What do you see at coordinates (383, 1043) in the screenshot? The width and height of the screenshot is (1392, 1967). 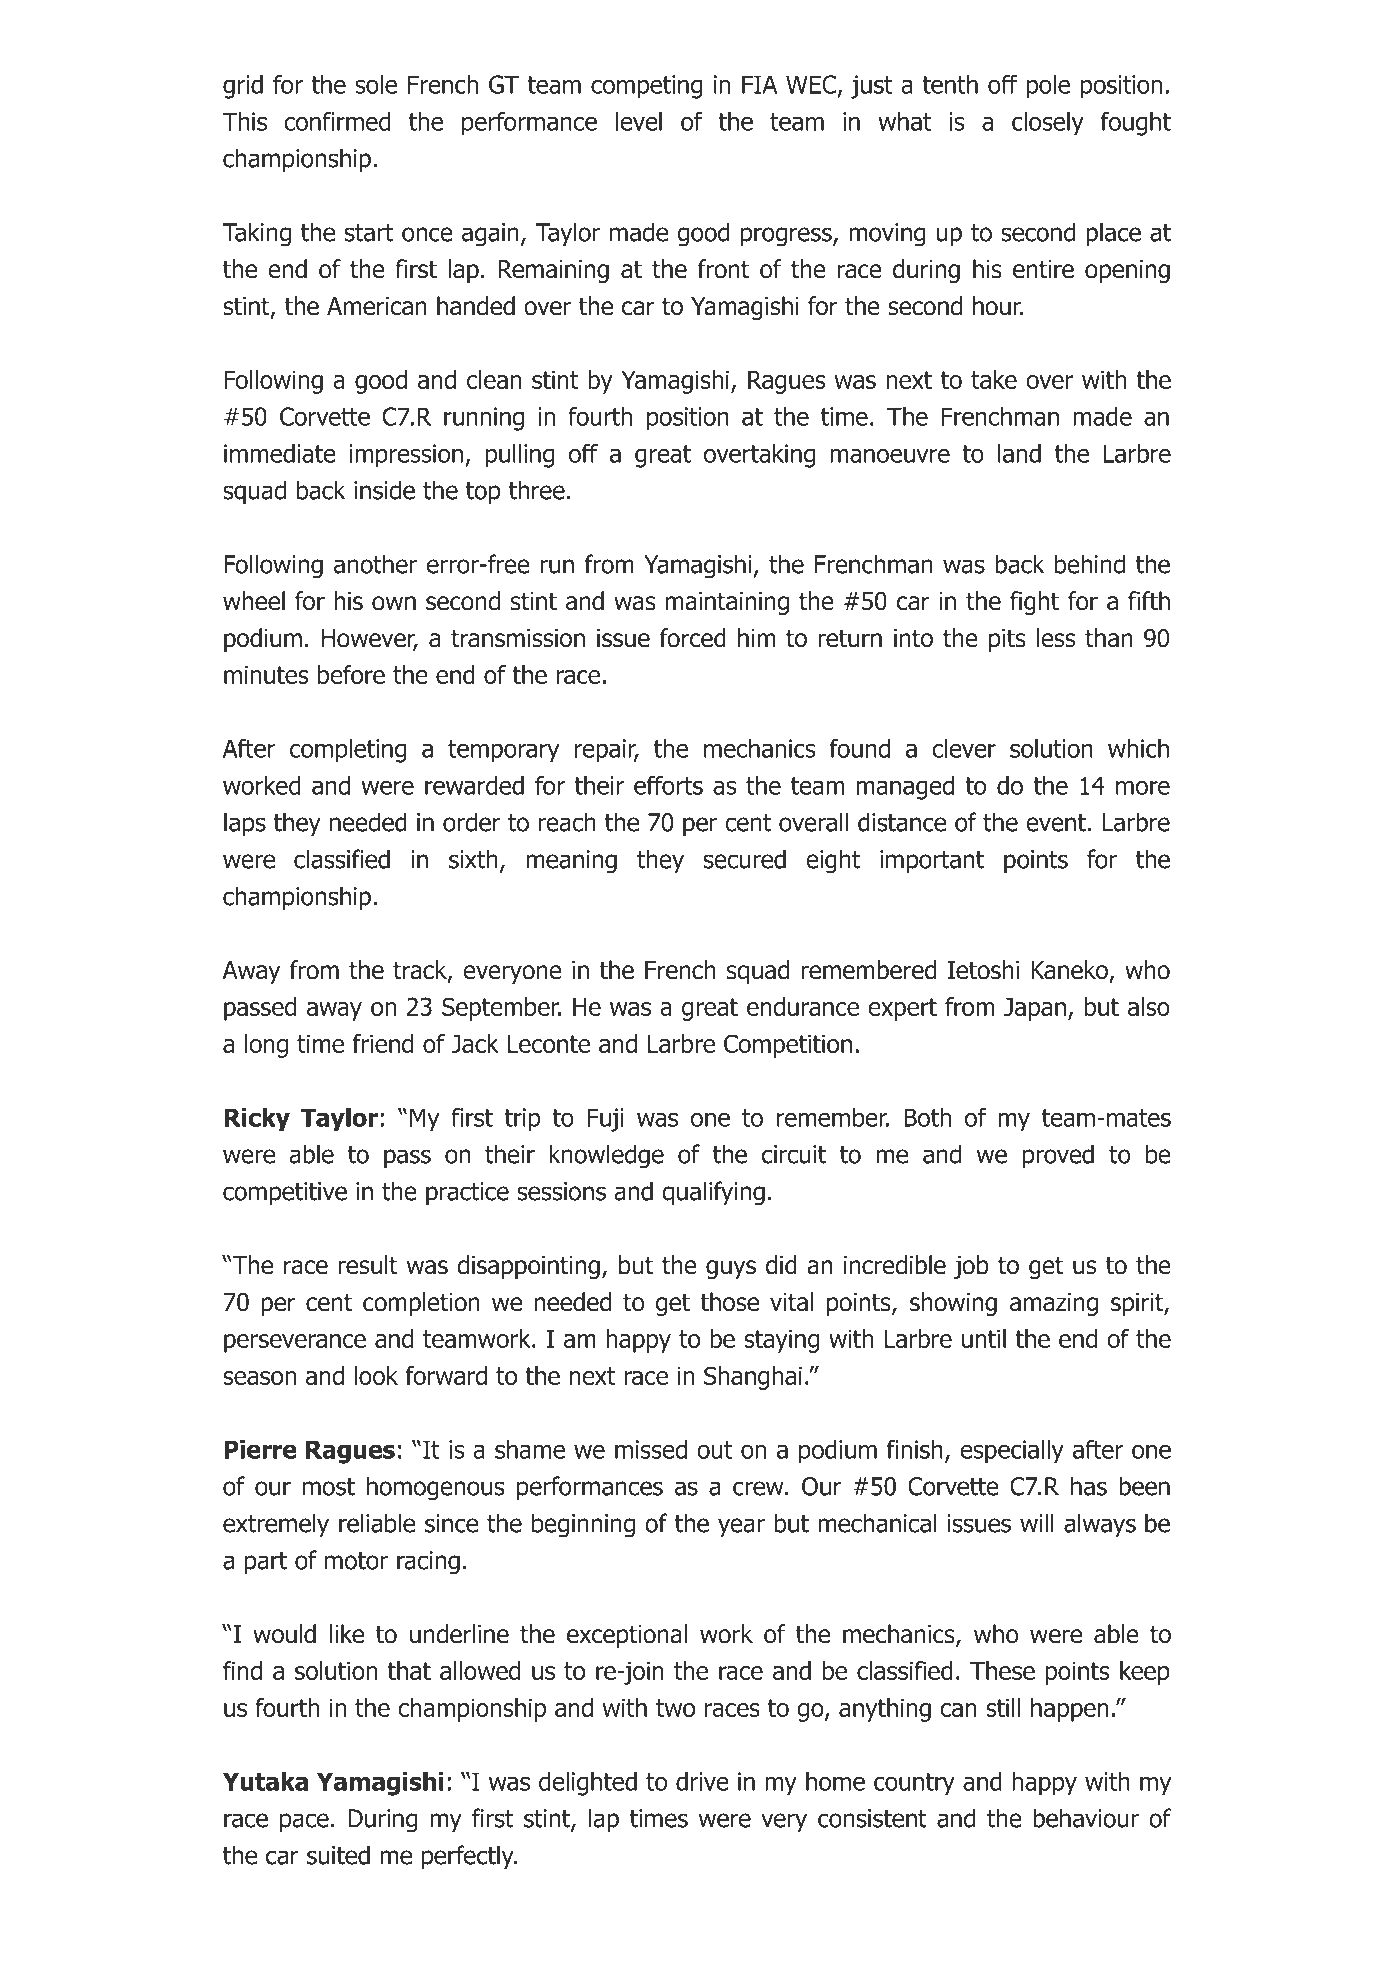 I see `friend` at bounding box center [383, 1043].
